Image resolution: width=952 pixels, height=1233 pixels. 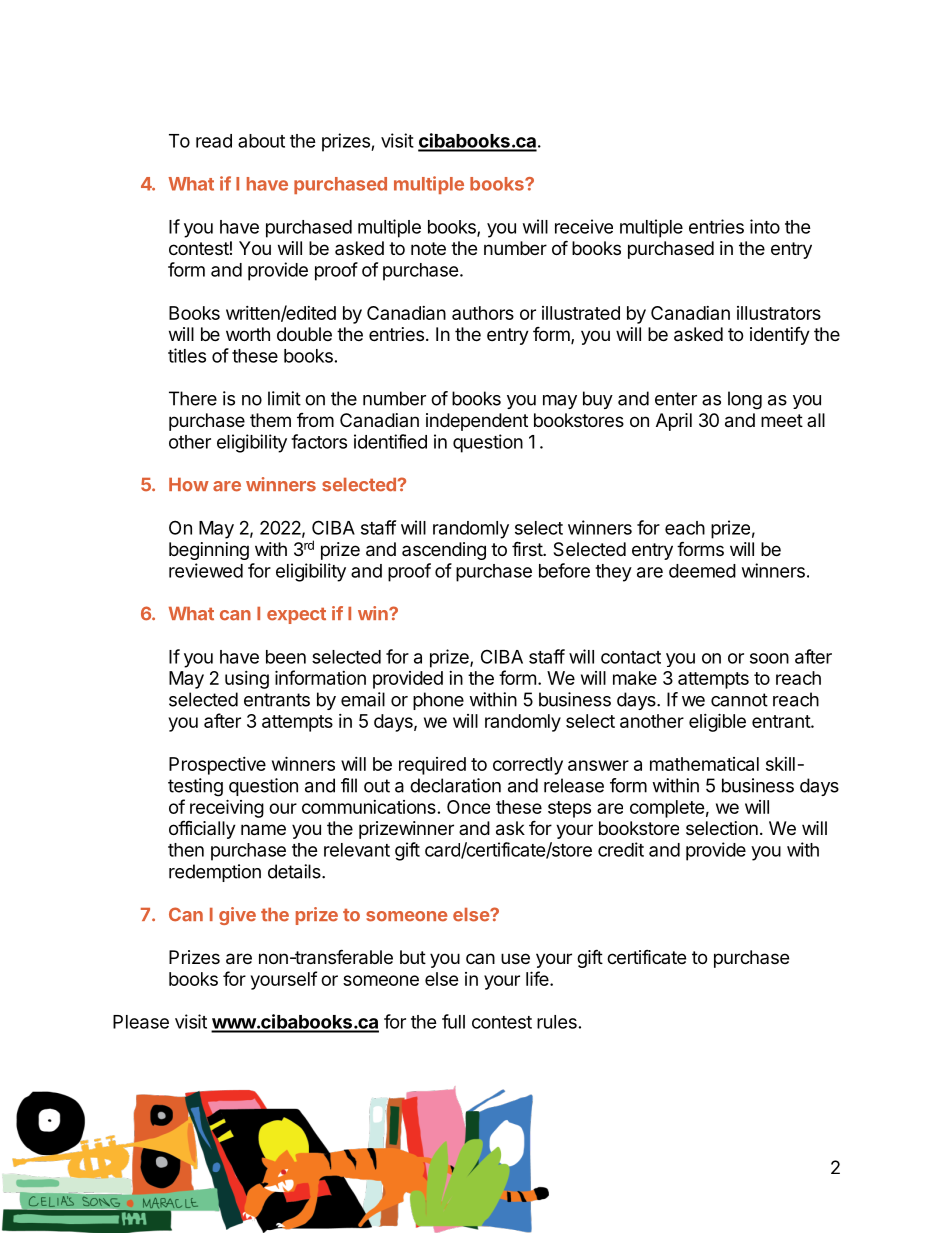 What do you see at coordinates (428, 248) in the page?
I see `note` at bounding box center [428, 248].
